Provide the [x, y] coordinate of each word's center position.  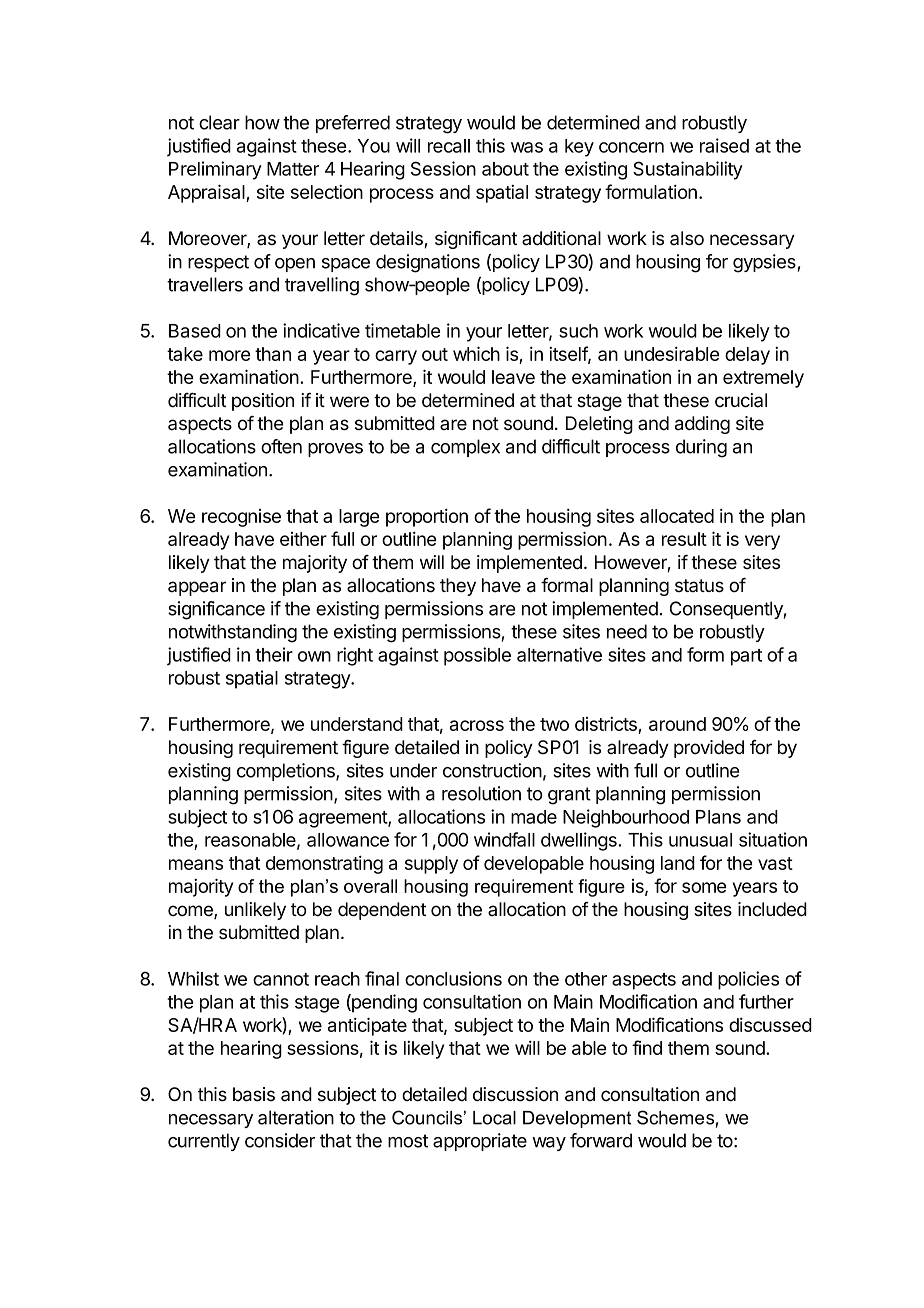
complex [465, 448]
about [505, 169]
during [701, 448]
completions [287, 772]
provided [709, 749]
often [281, 446]
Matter [293, 169]
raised [724, 145]
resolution [481, 793]
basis [254, 1094]
